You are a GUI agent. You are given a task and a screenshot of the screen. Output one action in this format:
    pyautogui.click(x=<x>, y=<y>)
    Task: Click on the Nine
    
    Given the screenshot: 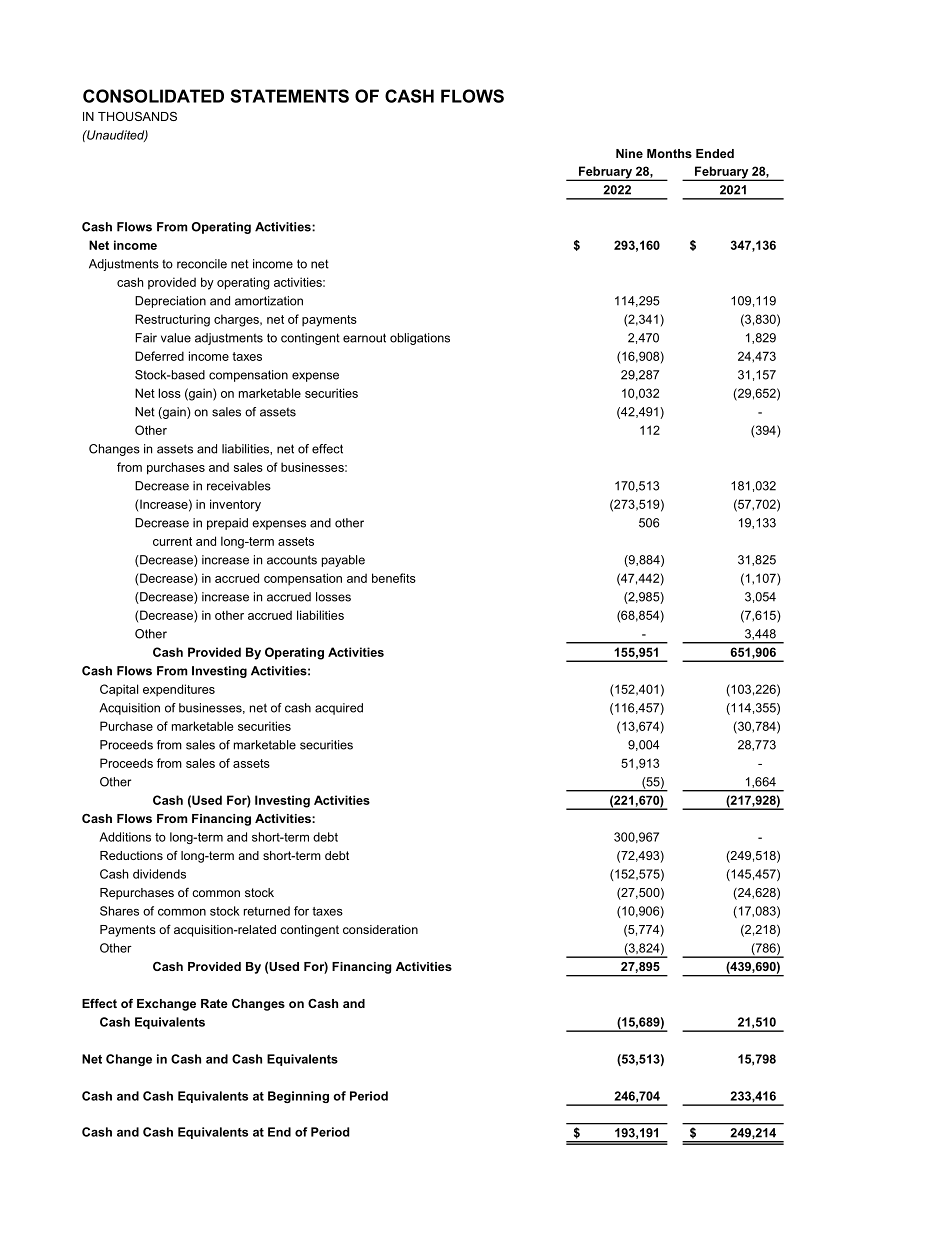 What is the action you would take?
    pyautogui.click(x=629, y=153)
